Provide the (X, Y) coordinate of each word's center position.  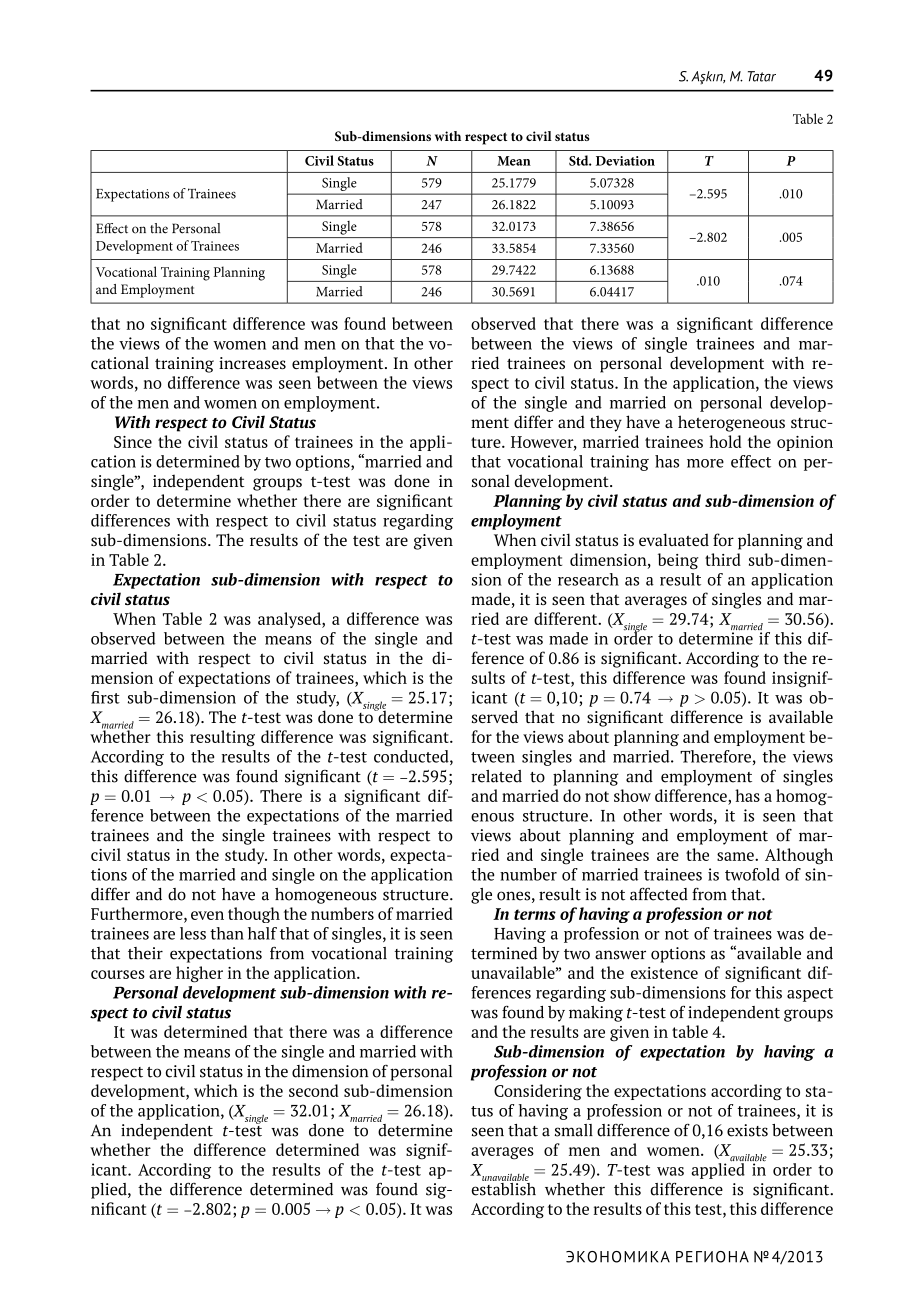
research (588, 579)
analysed (290, 620)
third (723, 559)
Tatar (762, 76)
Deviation (625, 161)
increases (252, 363)
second (313, 1090)
